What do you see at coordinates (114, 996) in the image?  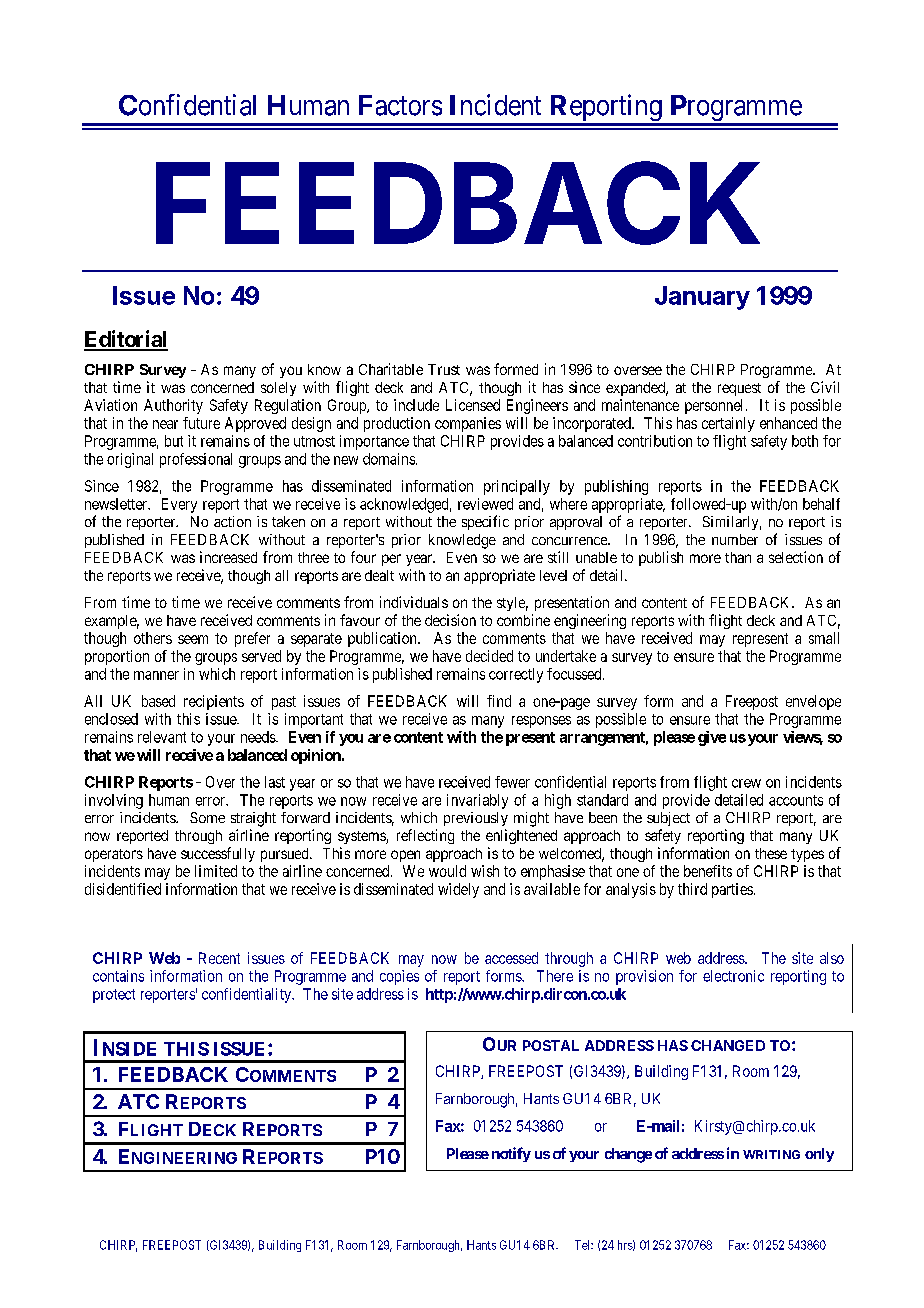 I see `protect` at bounding box center [114, 996].
